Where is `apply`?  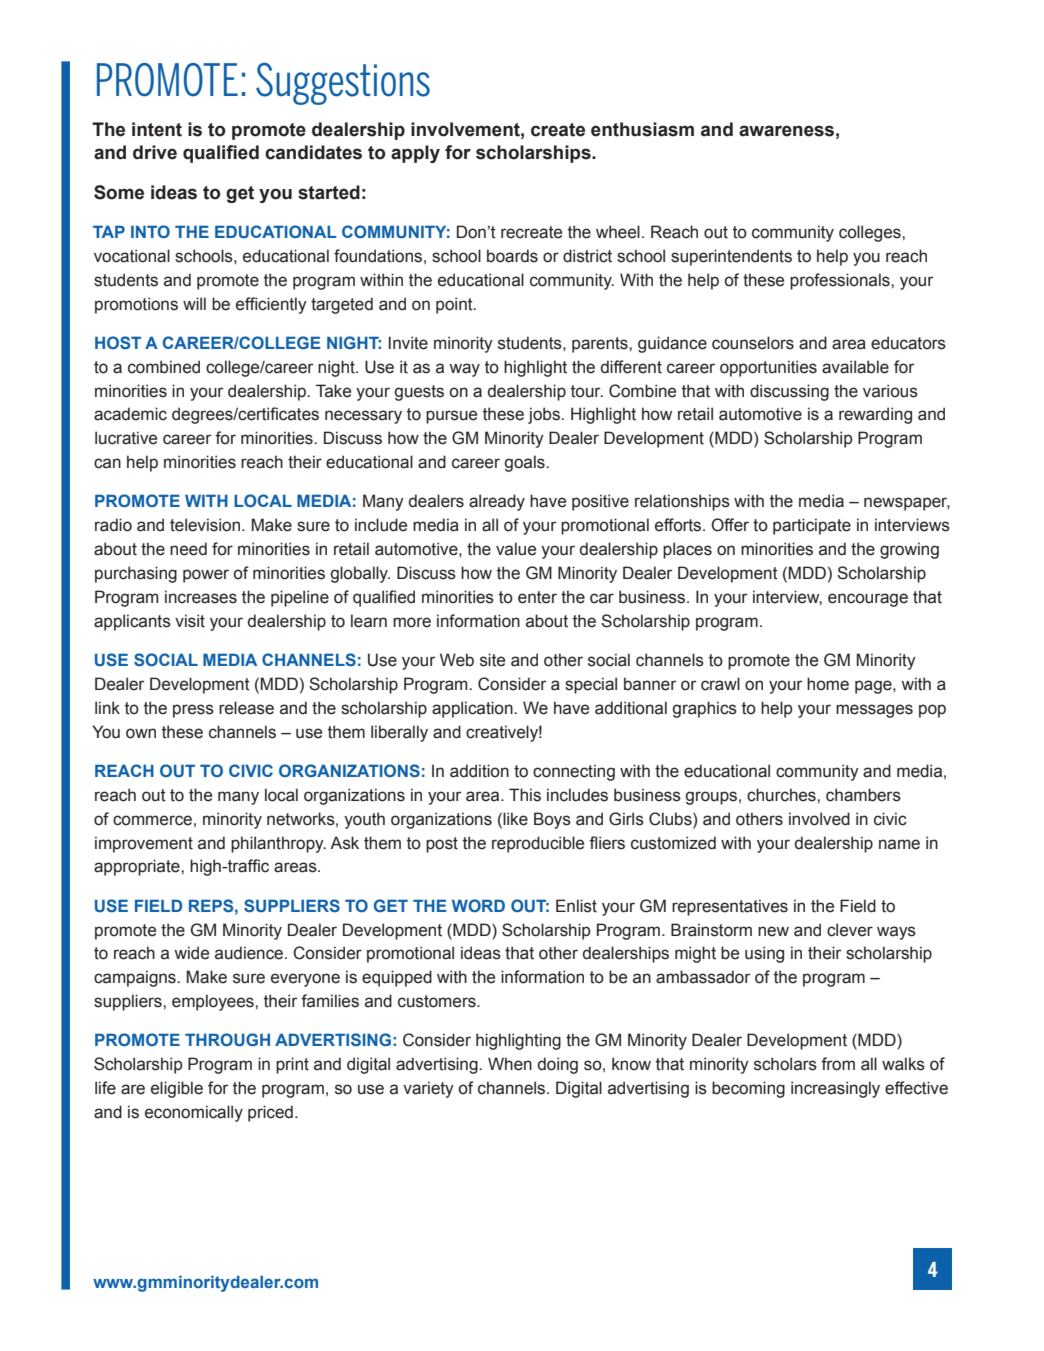
apply is located at coordinates (415, 154).
